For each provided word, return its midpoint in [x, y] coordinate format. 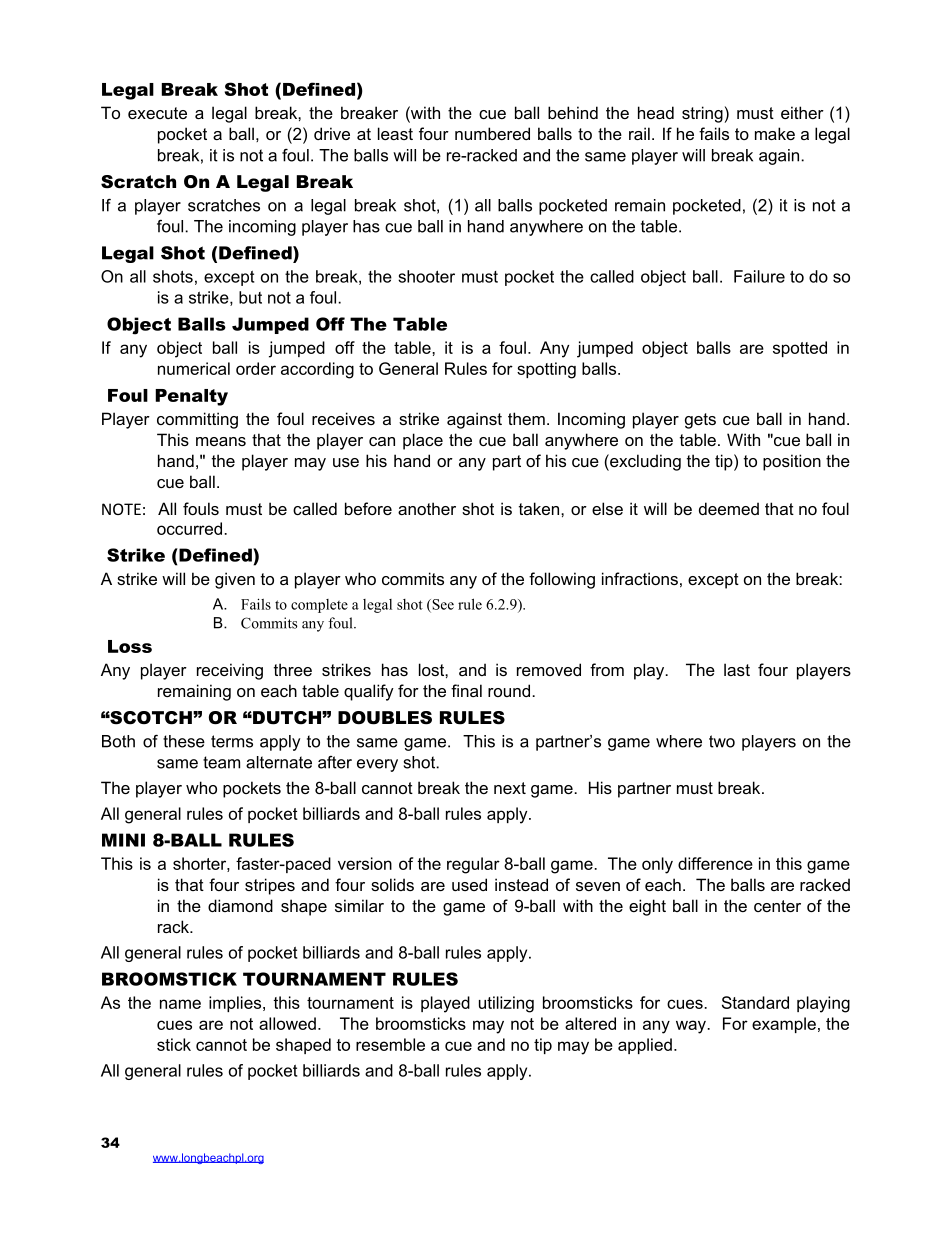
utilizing [506, 1004]
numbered [492, 133]
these [184, 741]
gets [700, 421]
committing [197, 420]
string [702, 114]
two [722, 741]
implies [236, 1004]
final [466, 690]
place [423, 441]
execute [157, 113]
